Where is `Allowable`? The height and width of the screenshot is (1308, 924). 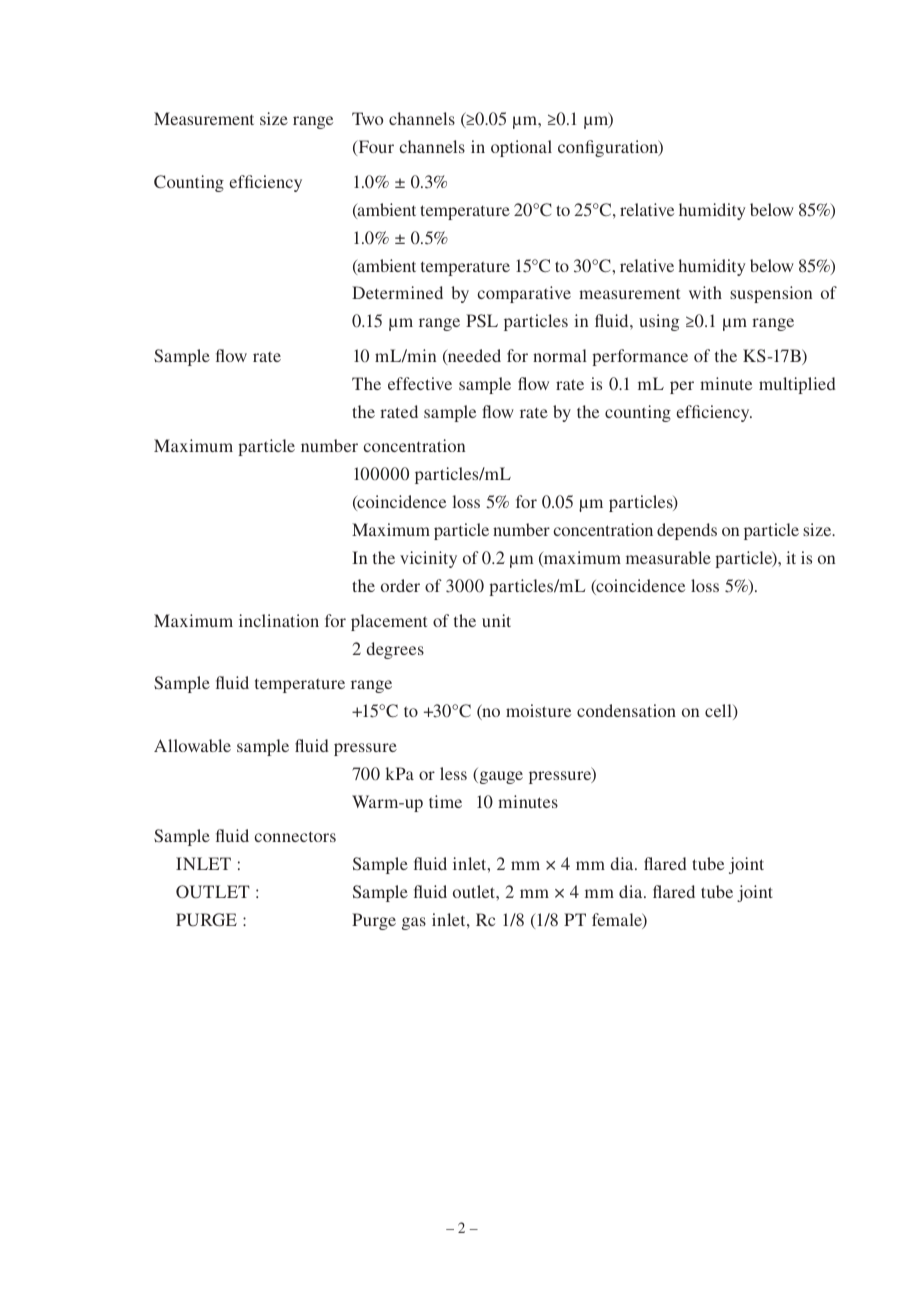
Allowable is located at coordinates (192, 745).
